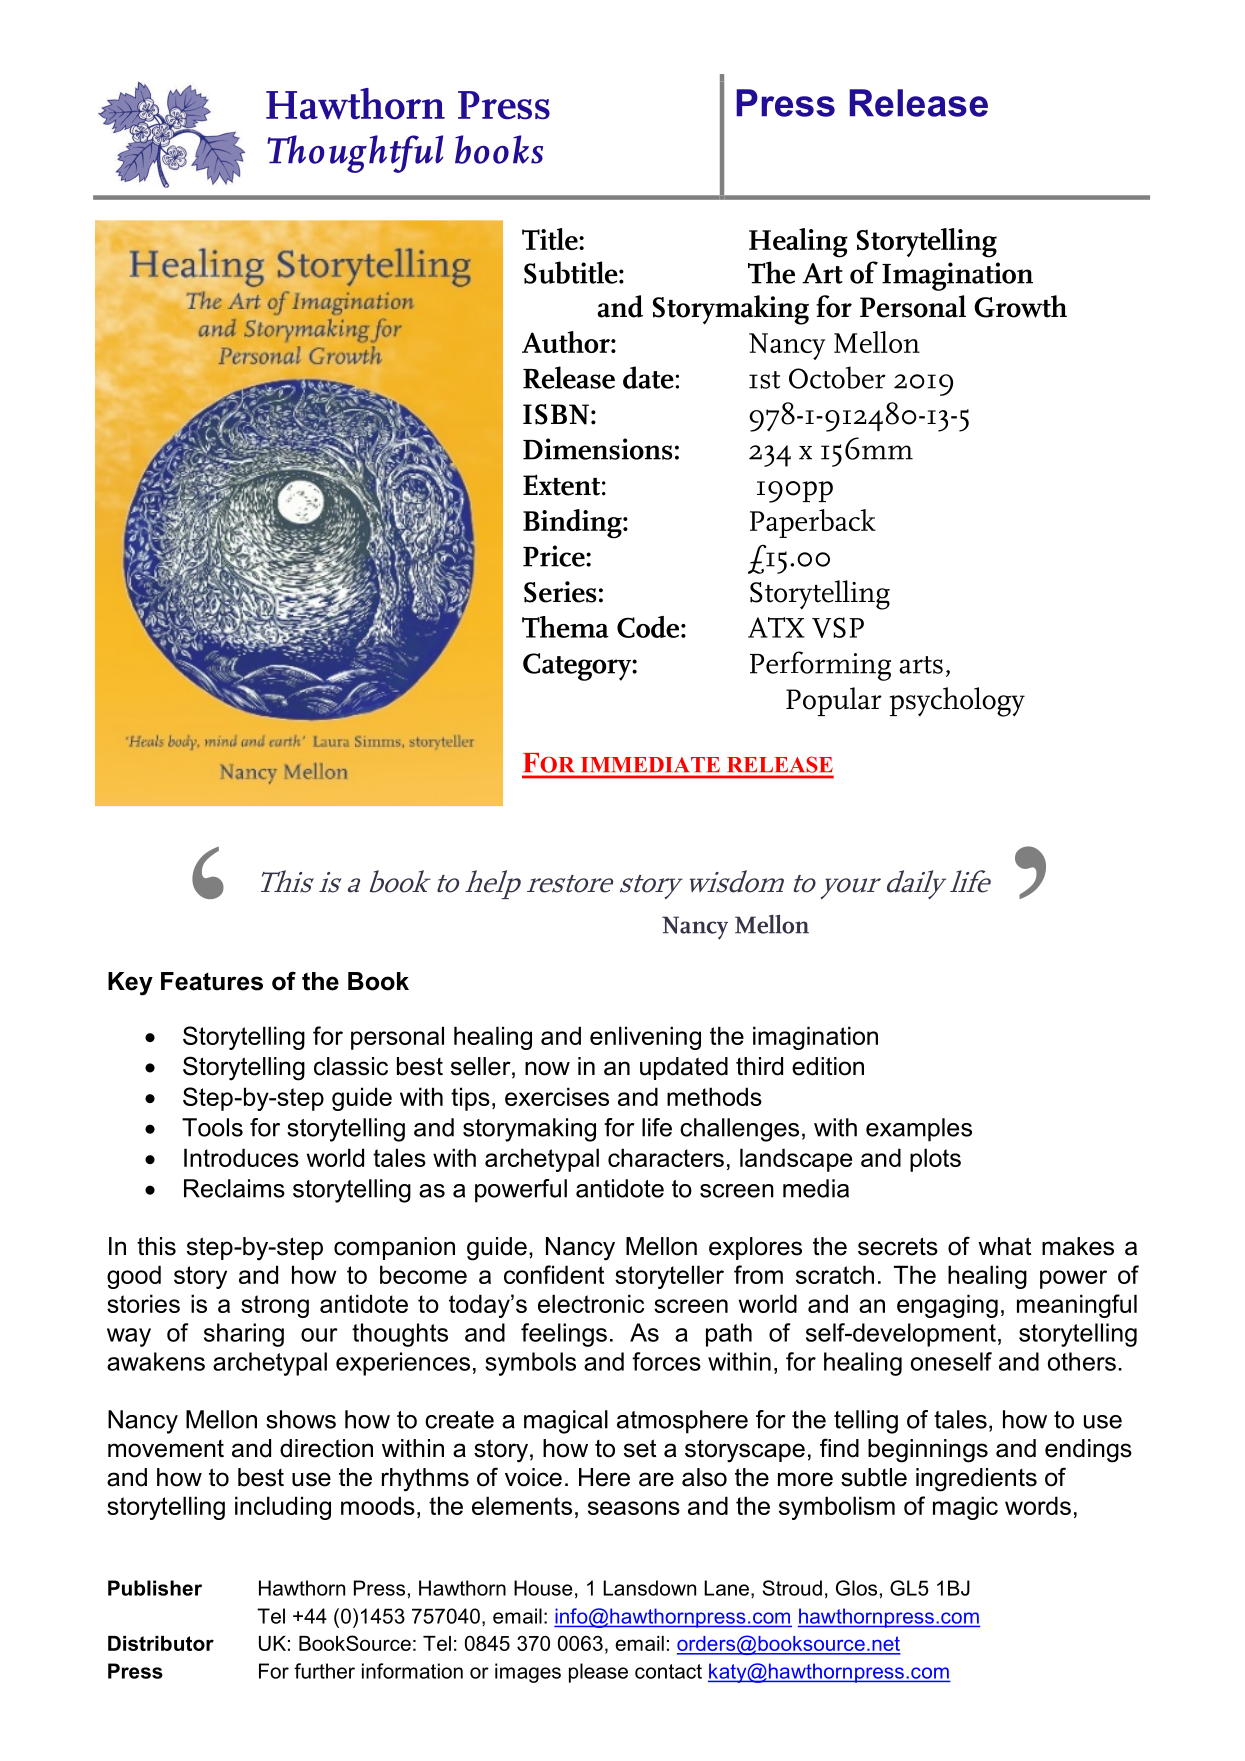  What do you see at coordinates (1020, 306) in the screenshot?
I see `Growth` at bounding box center [1020, 306].
